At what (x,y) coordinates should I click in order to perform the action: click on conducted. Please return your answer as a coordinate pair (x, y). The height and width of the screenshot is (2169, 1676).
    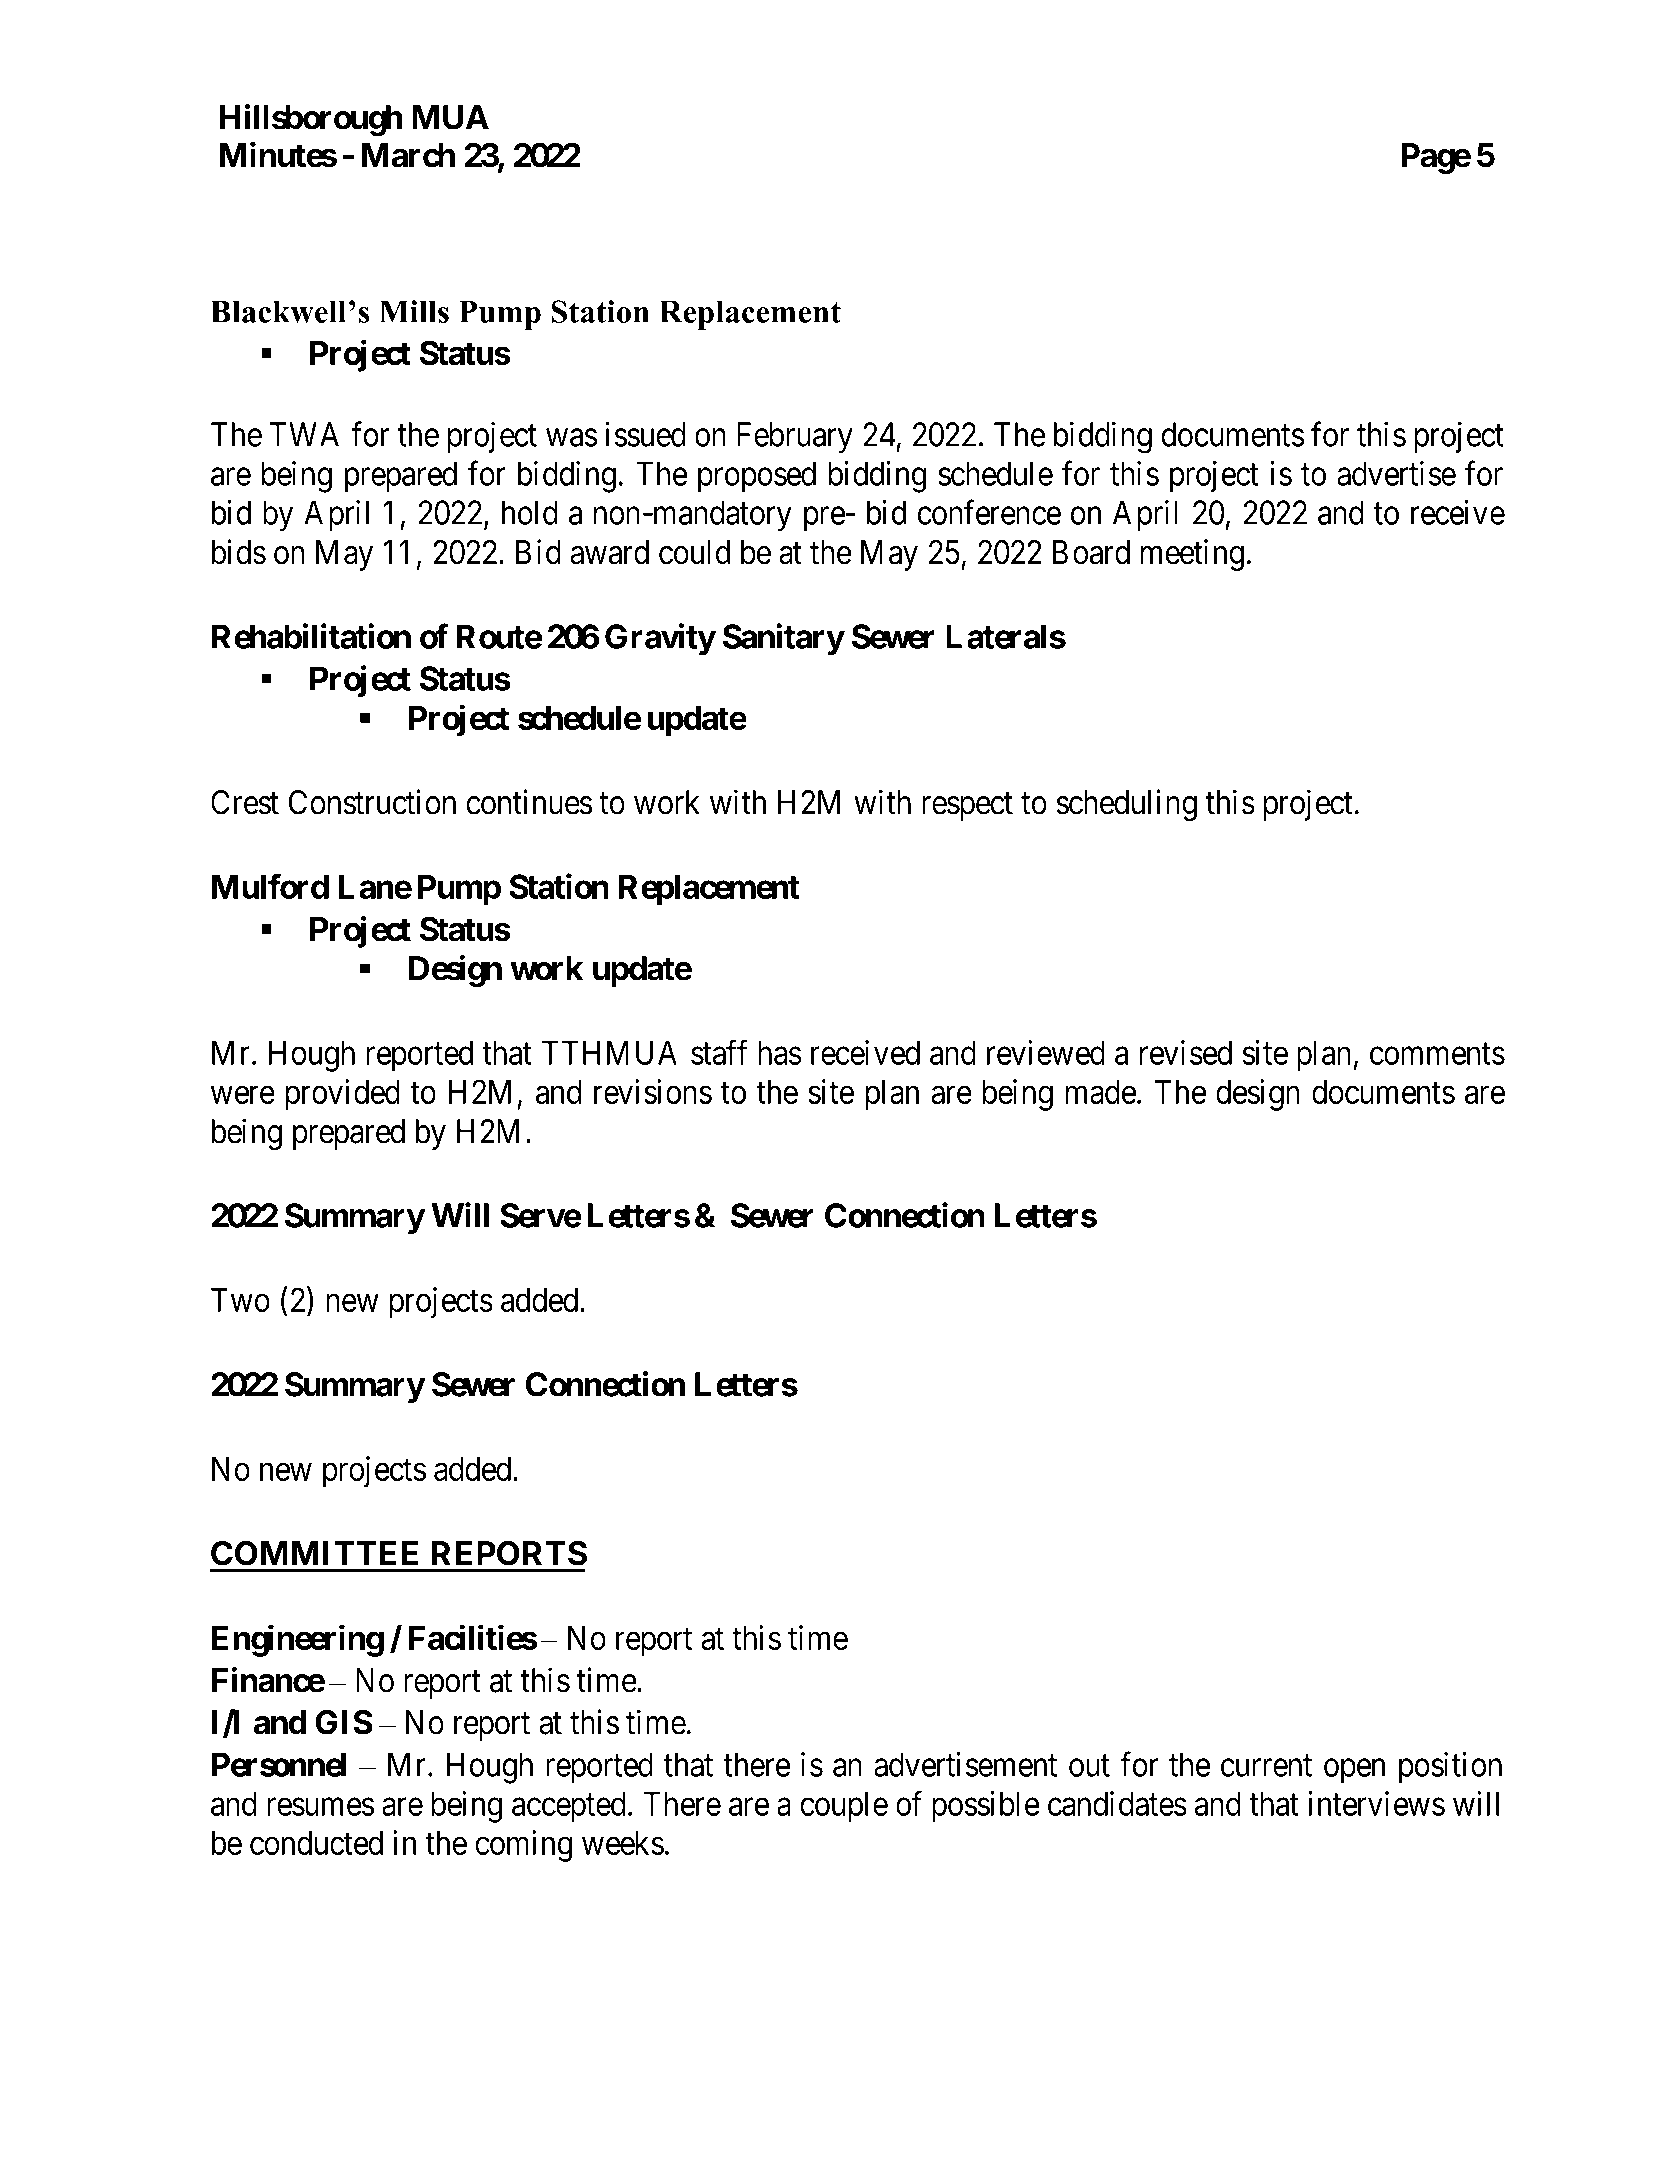
    Looking at the image, I should click on (316, 1843).
